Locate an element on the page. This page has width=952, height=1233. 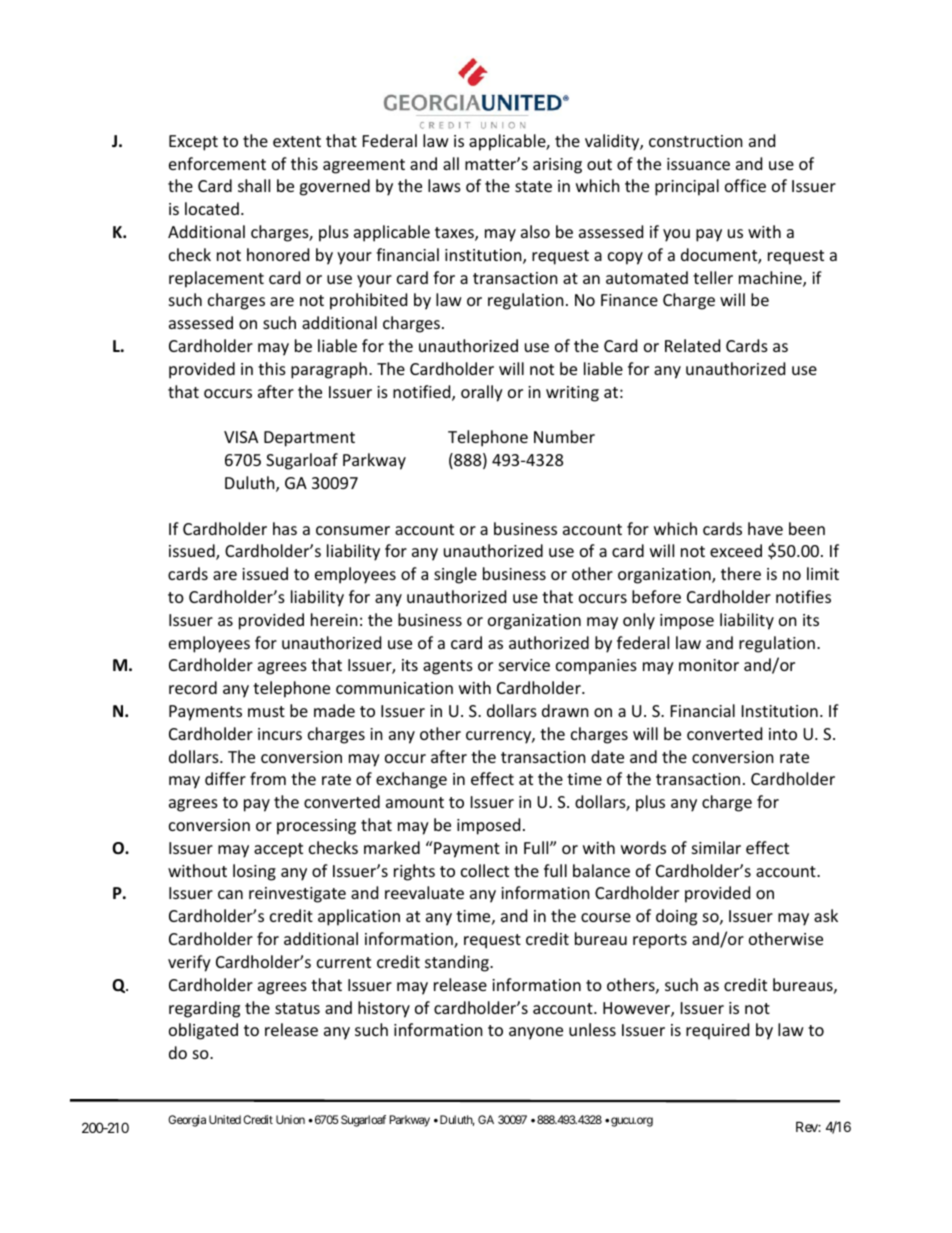
state is located at coordinates (533, 186).
